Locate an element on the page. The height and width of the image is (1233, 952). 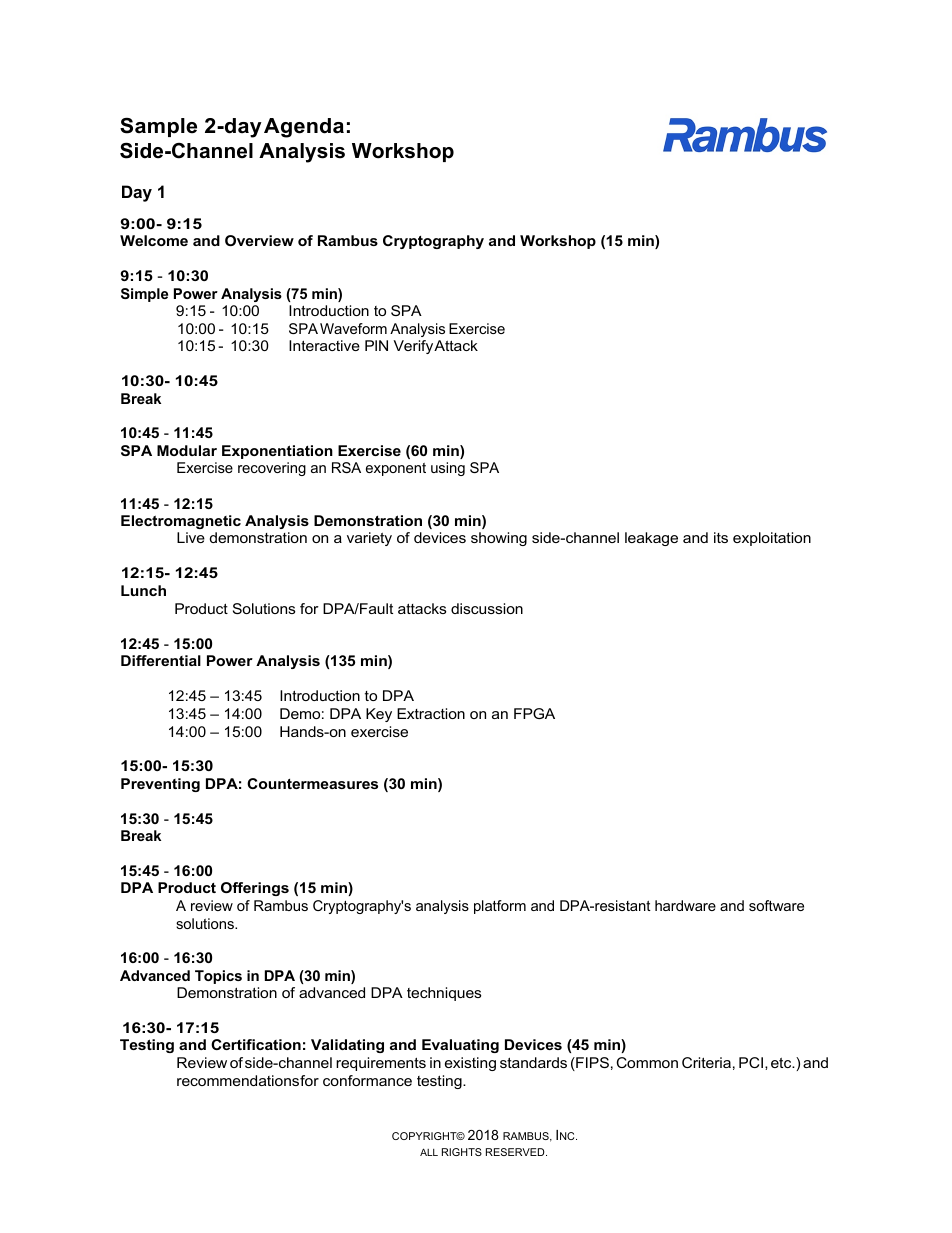
discussion is located at coordinates (487, 608).
